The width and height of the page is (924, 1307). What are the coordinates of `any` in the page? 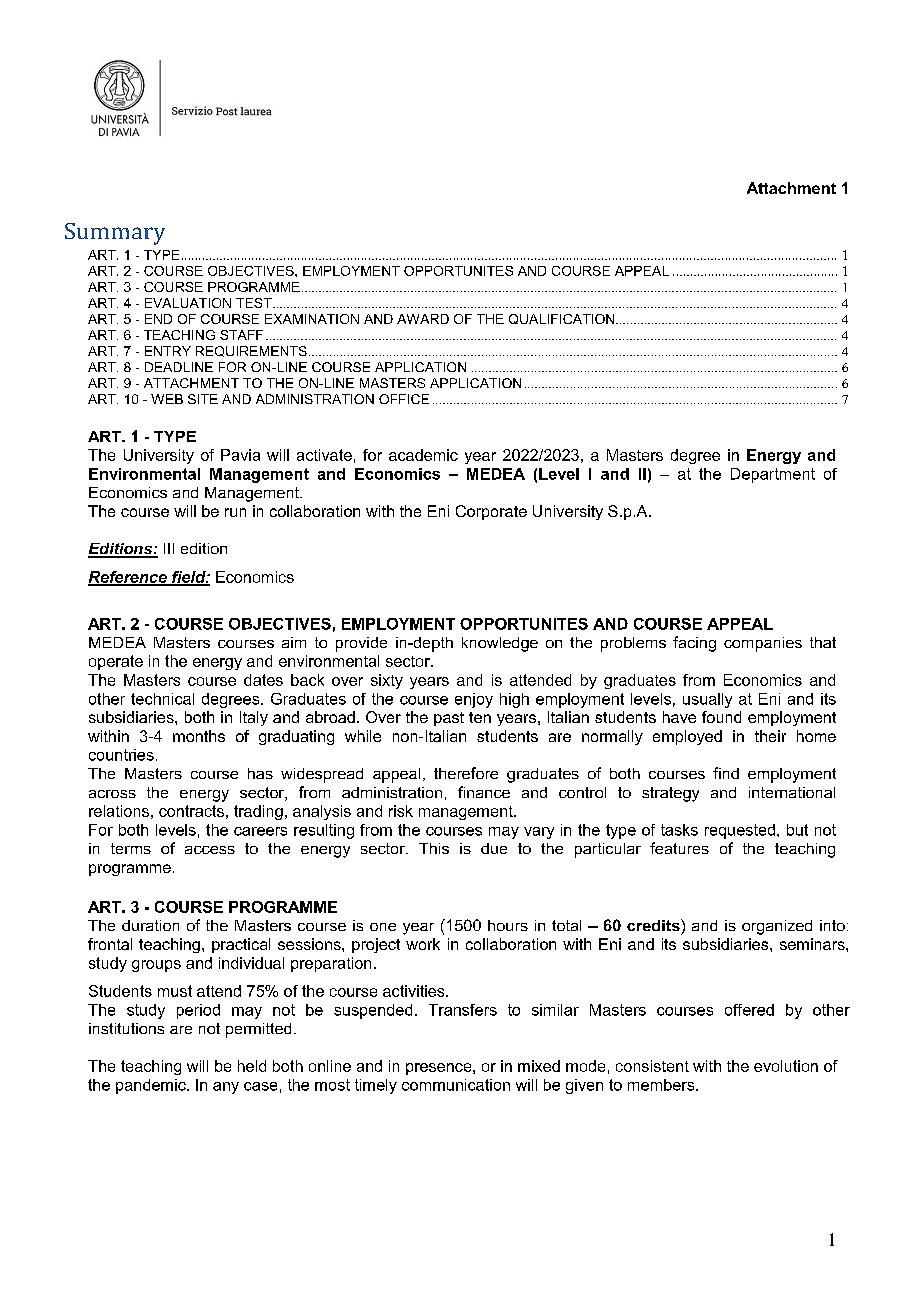 It's located at (226, 1088).
